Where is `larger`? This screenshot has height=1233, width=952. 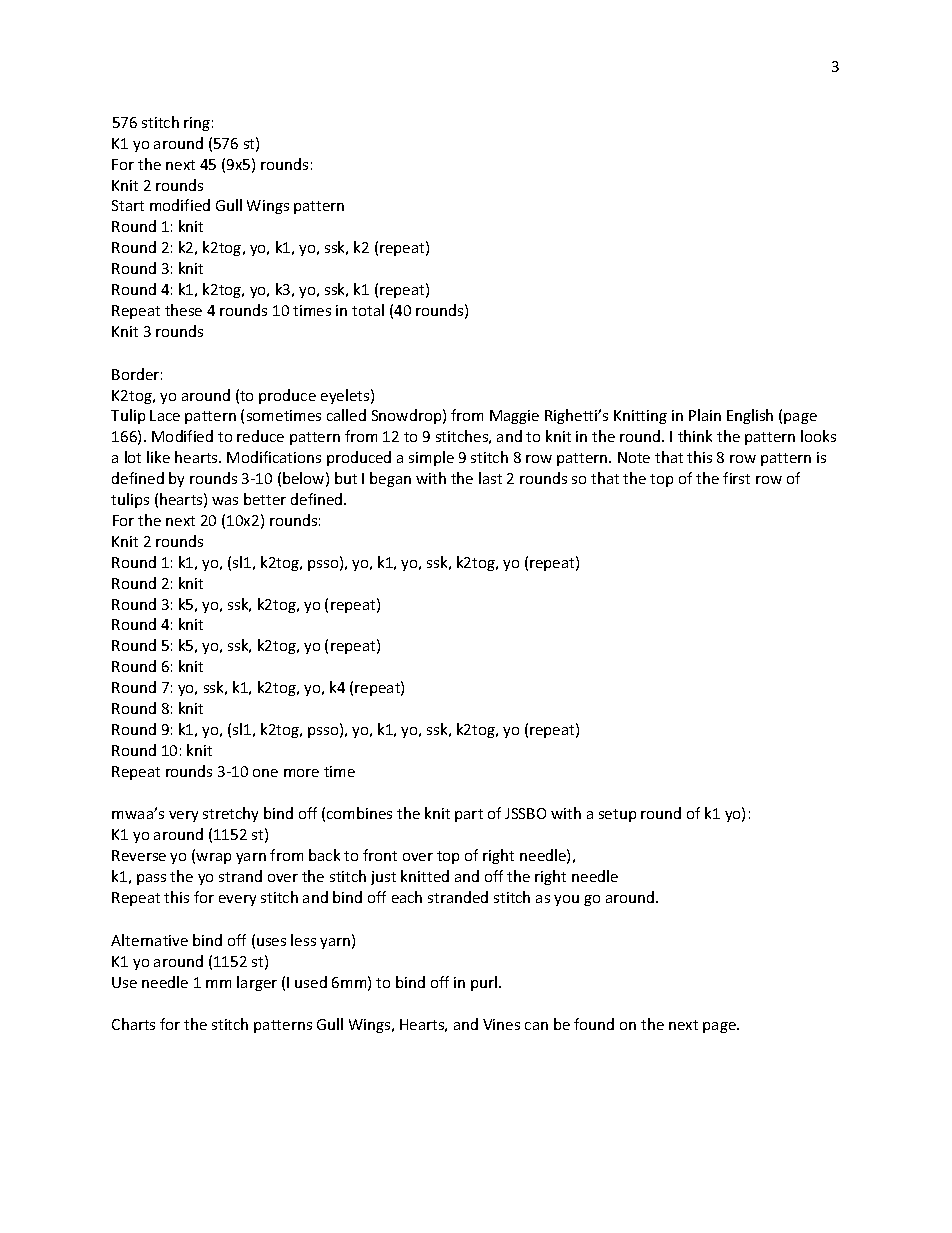 larger is located at coordinates (257, 983).
